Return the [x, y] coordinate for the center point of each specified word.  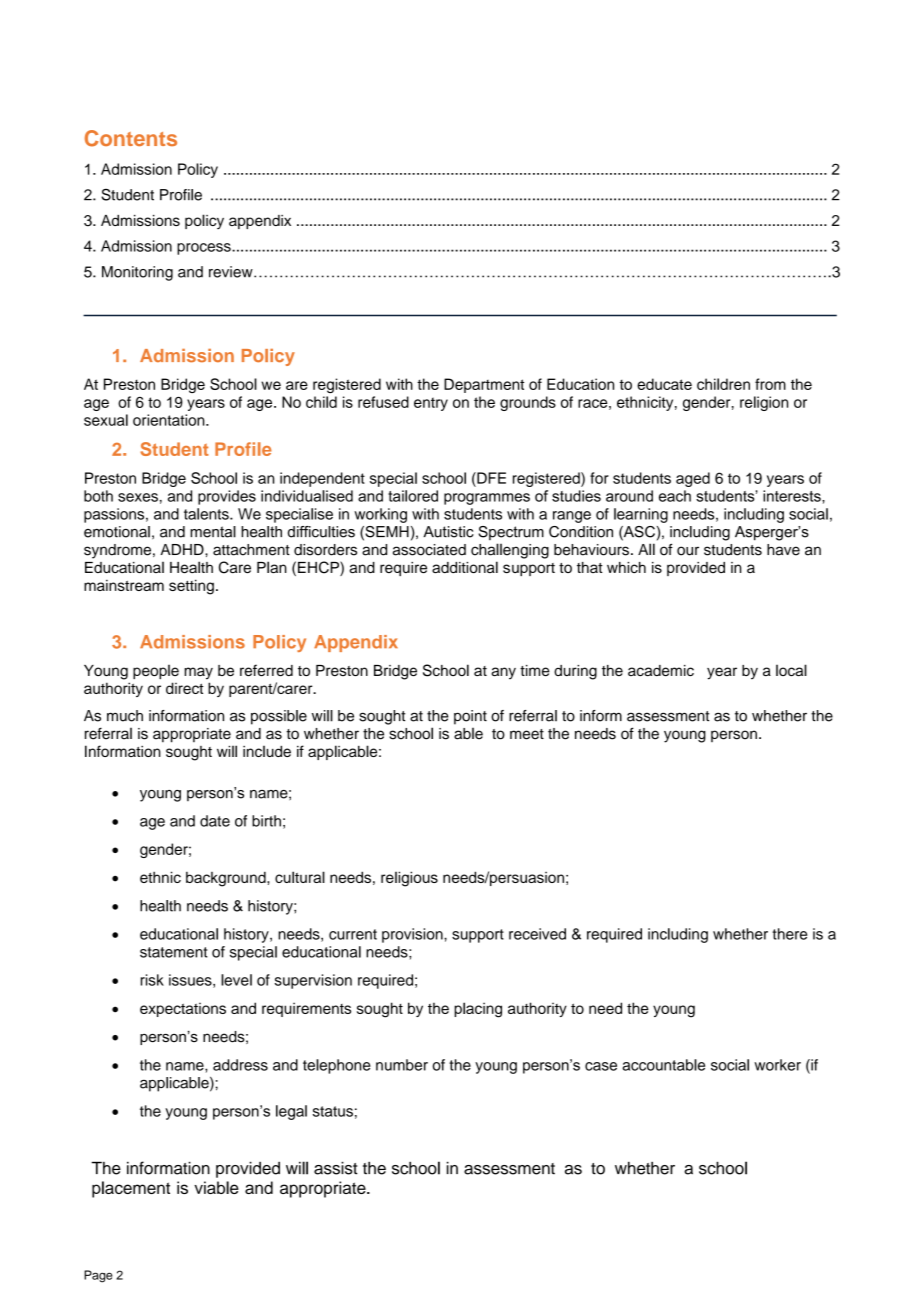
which [626, 567]
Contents [131, 138]
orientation [170, 420]
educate [664, 384]
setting [191, 587]
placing [478, 1010]
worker [777, 1065]
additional [465, 567]
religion [764, 403]
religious [409, 879]
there [789, 934]
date [215, 821]
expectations [183, 1010]
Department [484, 385]
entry [431, 404]
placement [131, 1189]
